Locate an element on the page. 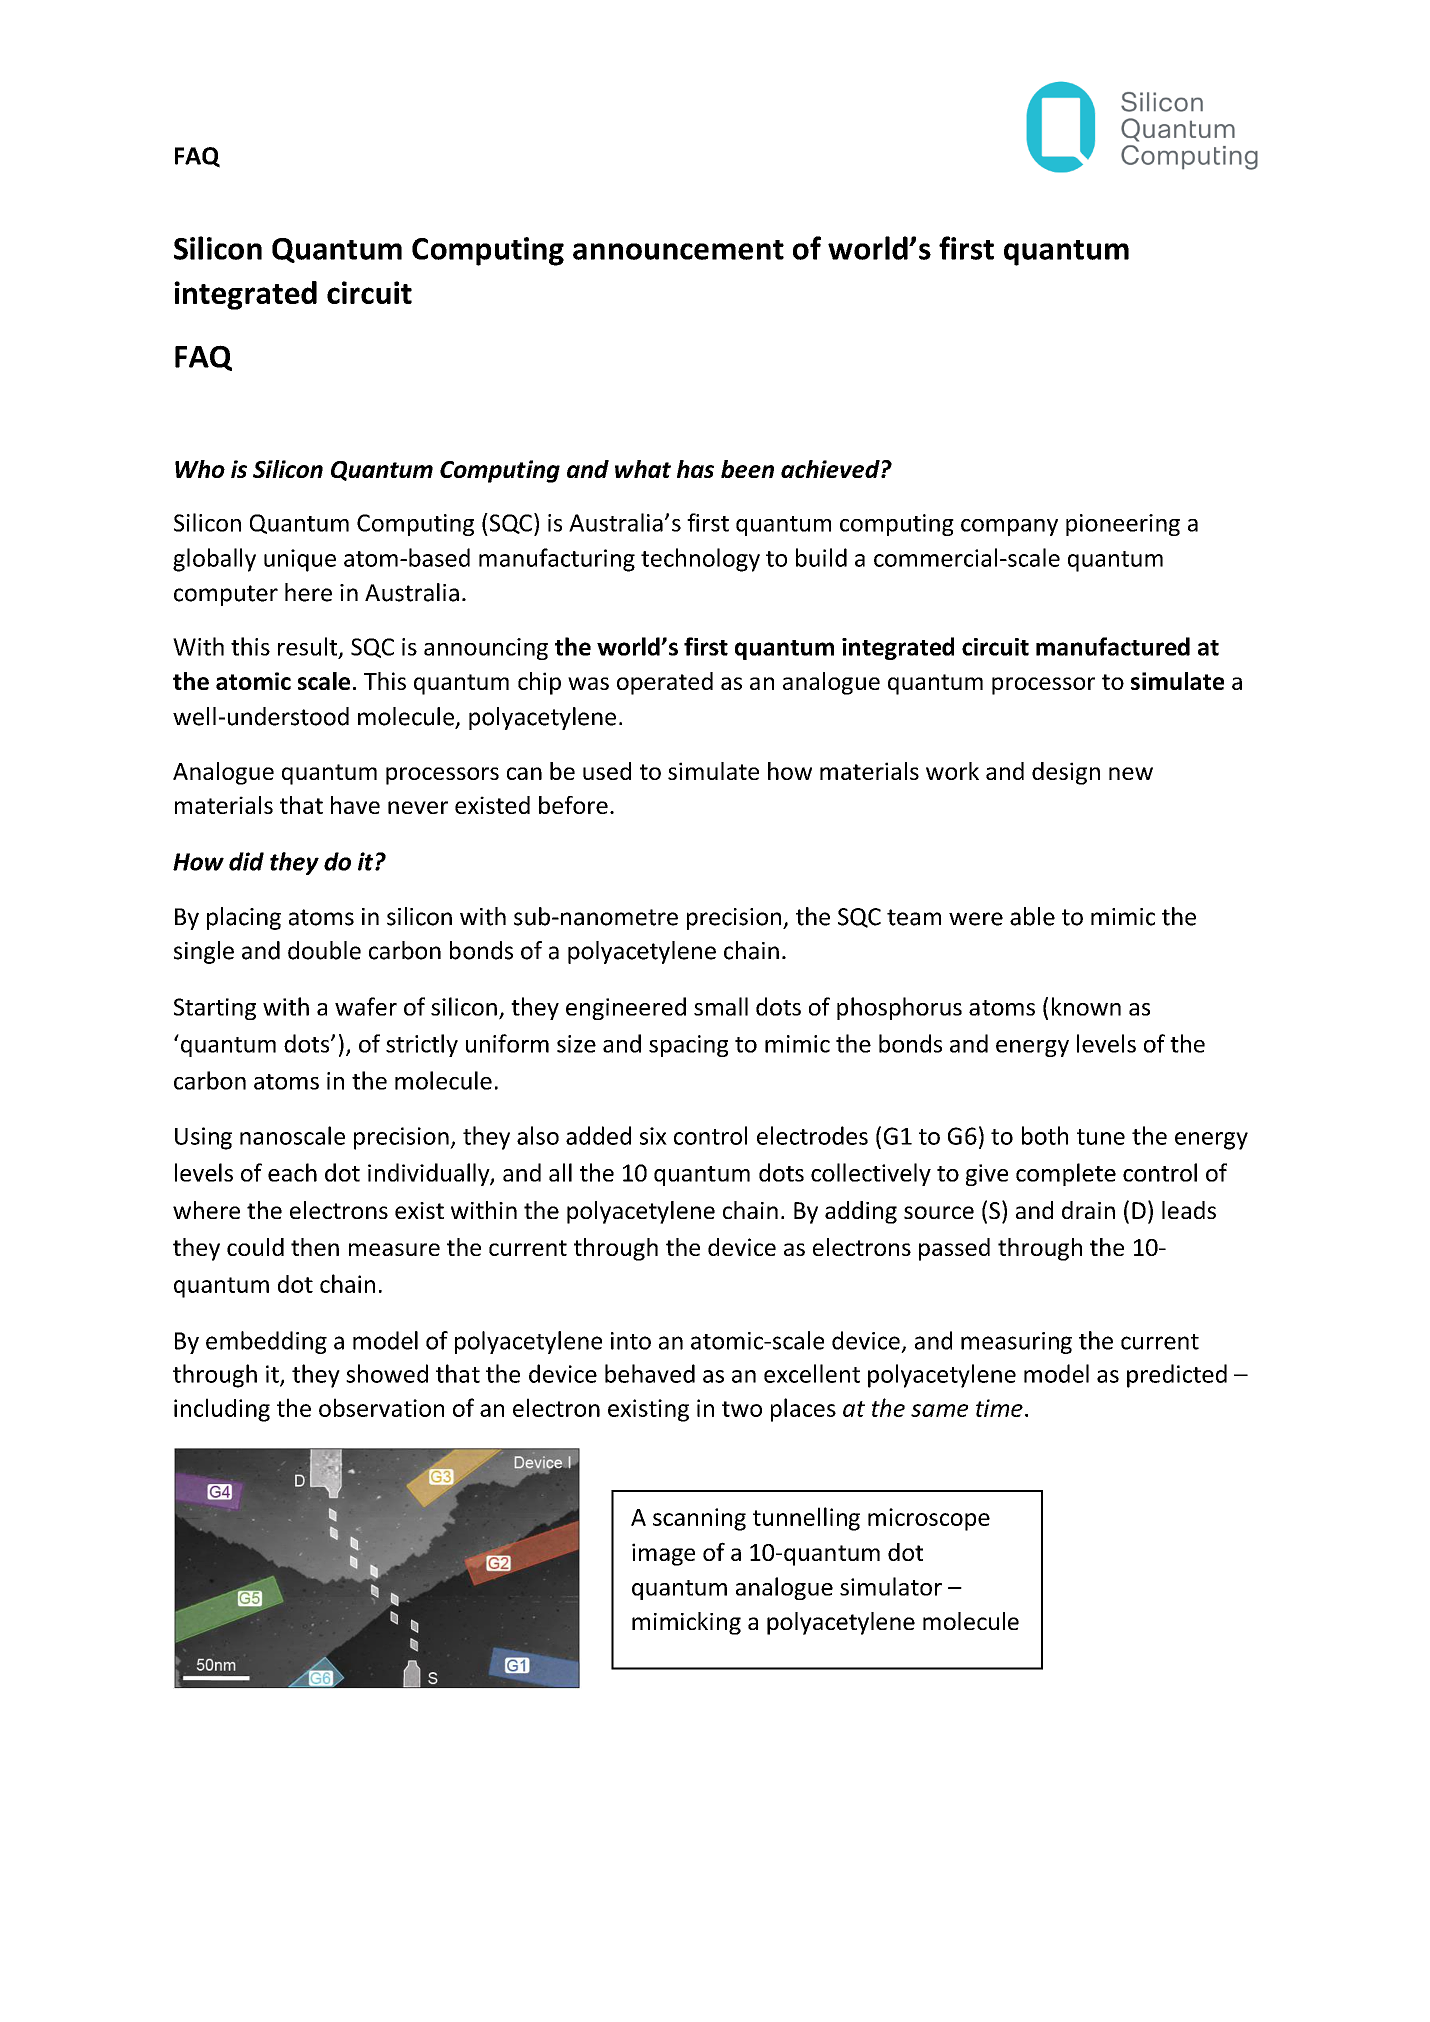 This image has width=1430, height=2022. design is located at coordinates (1066, 773).
